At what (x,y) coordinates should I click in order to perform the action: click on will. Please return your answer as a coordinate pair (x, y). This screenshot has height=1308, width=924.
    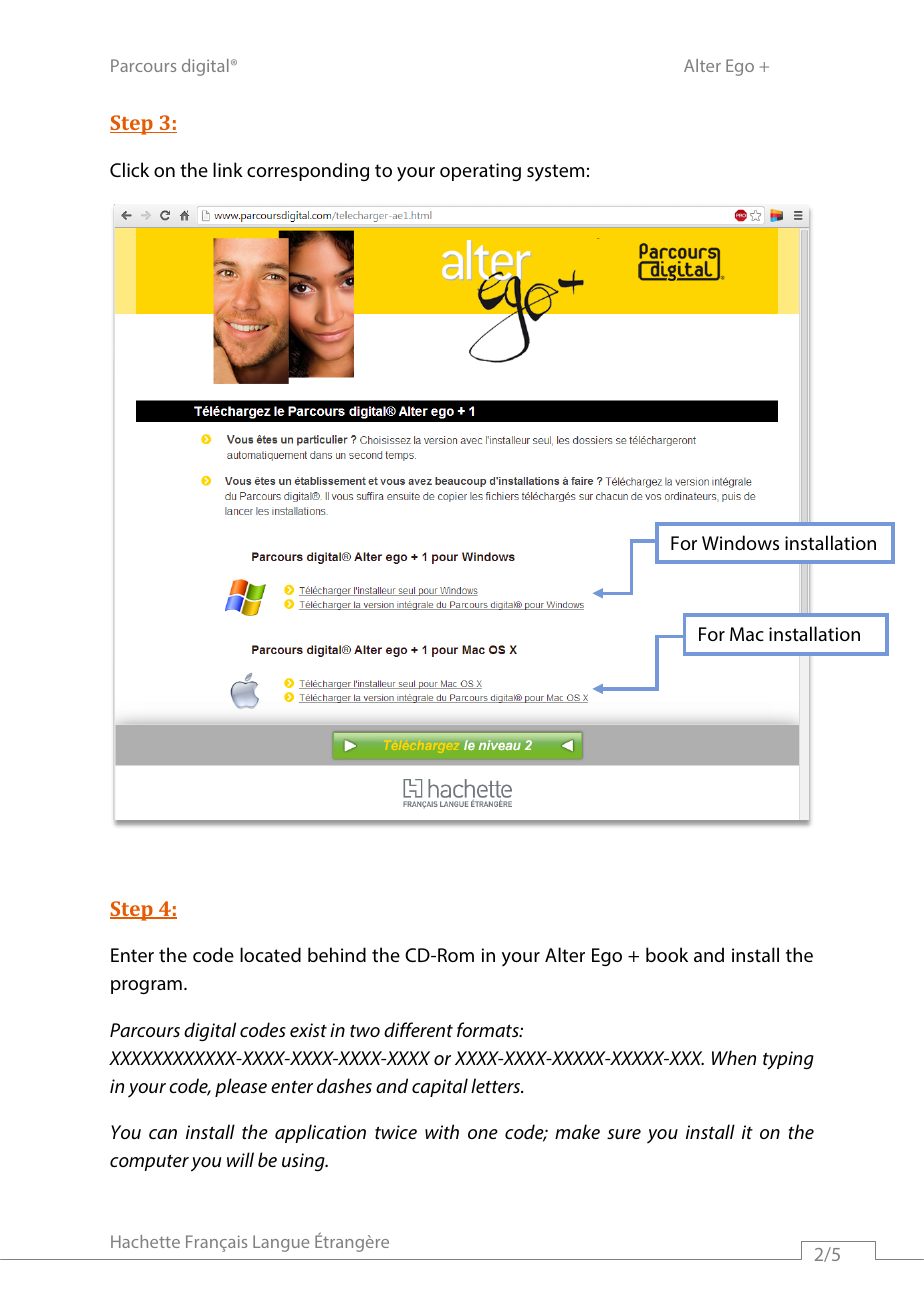
    Looking at the image, I should click on (240, 1159).
